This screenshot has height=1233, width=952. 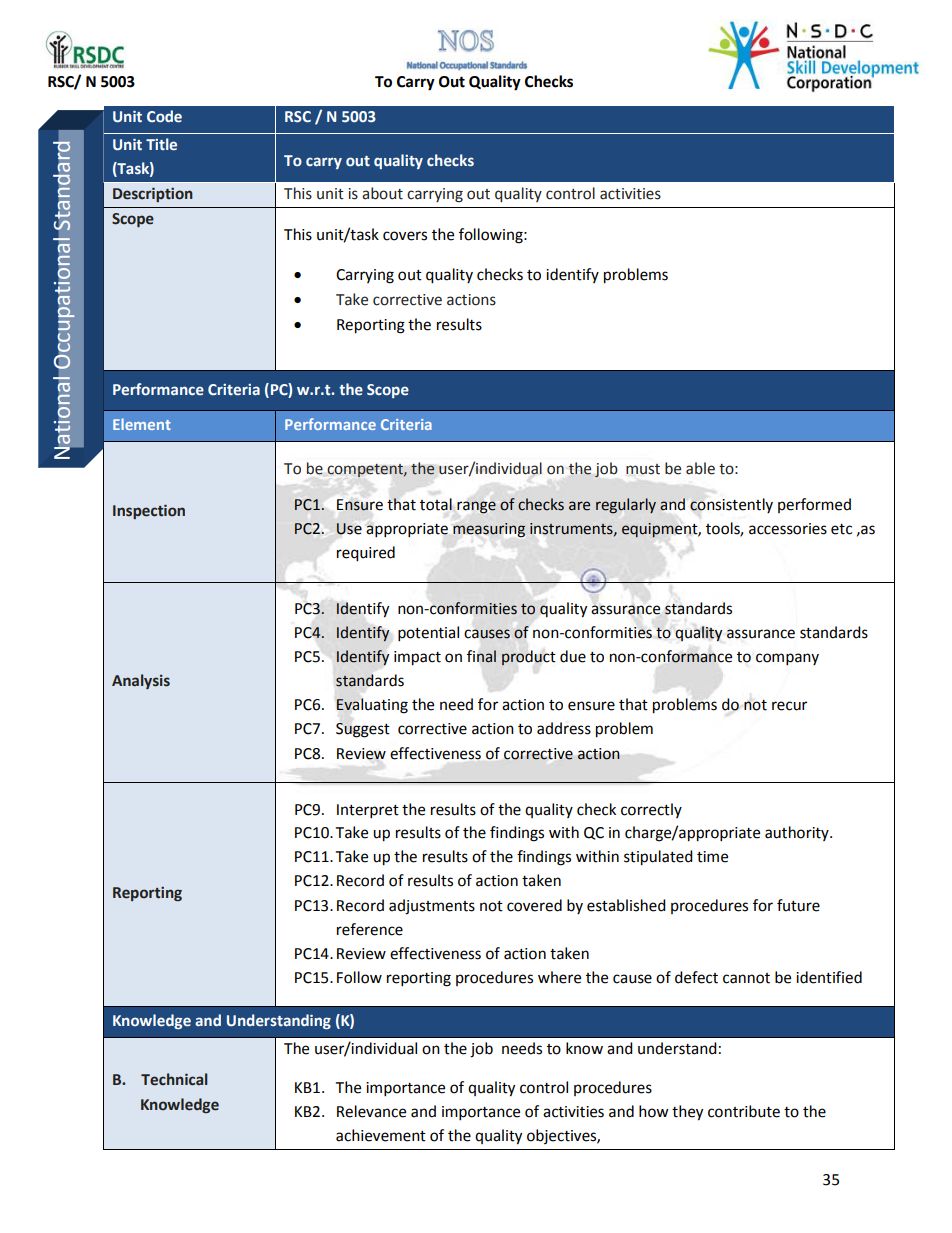 I want to click on final, so click(x=481, y=656).
